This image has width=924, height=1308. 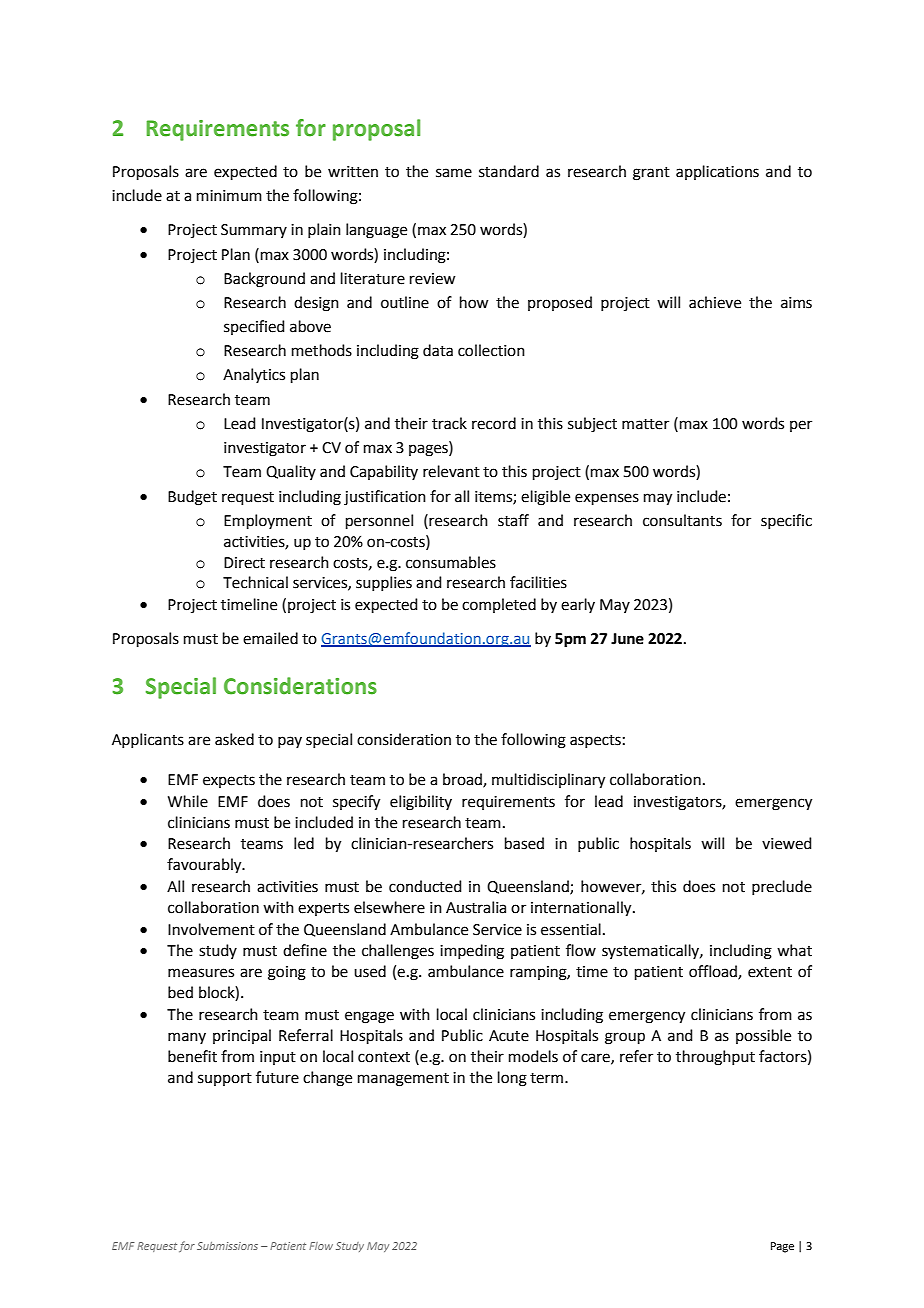 What do you see at coordinates (472, 952) in the image?
I see `impeding` at bounding box center [472, 952].
